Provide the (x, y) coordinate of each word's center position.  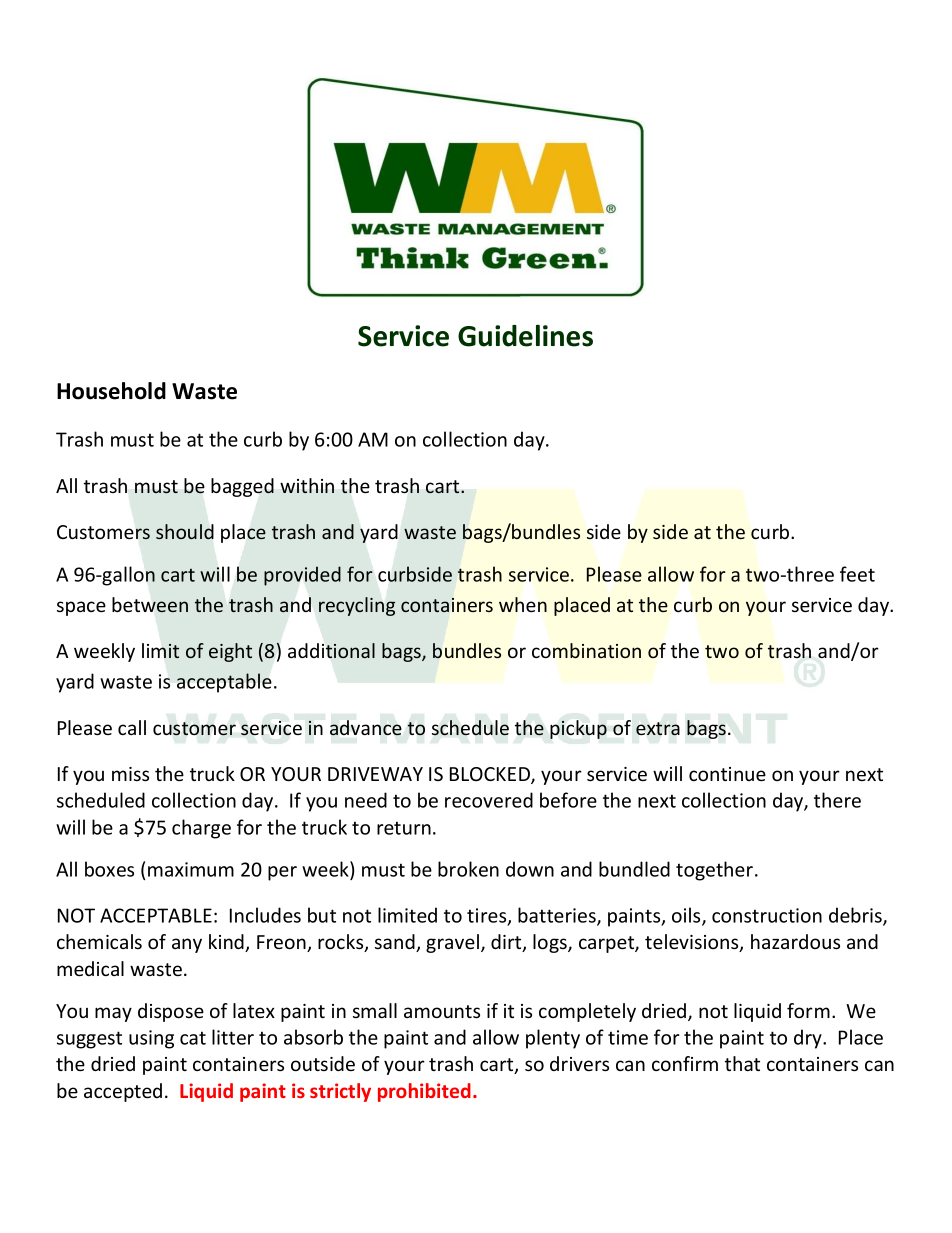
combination (586, 650)
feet (857, 574)
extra (658, 728)
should (185, 531)
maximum (191, 869)
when (523, 604)
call (132, 727)
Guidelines (525, 336)
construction (767, 915)
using (151, 1039)
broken (468, 869)
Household (111, 391)
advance (366, 727)
